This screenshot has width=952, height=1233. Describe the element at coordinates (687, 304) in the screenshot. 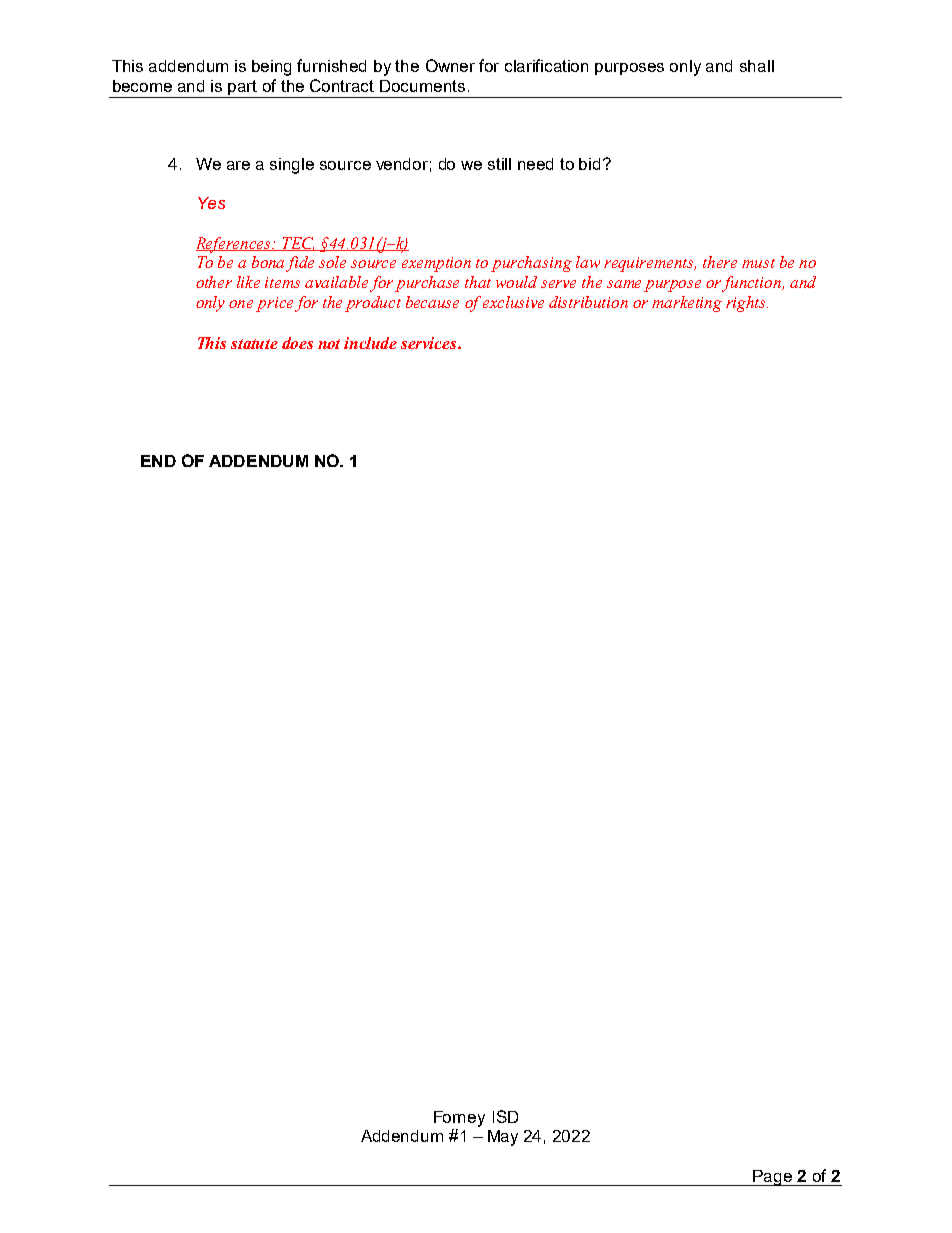

I see `marketing` at that location.
